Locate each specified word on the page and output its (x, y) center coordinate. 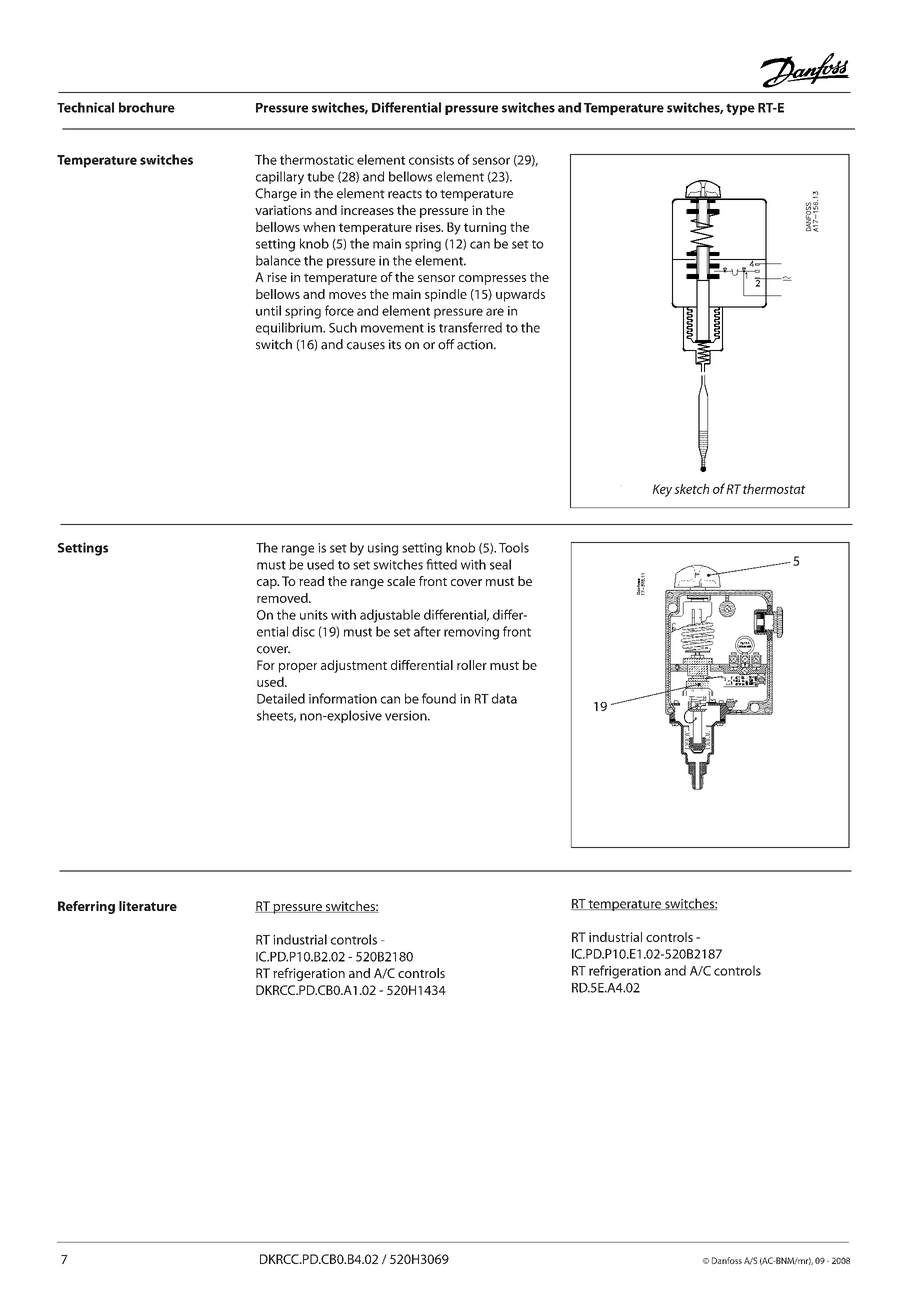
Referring (86, 907)
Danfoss (727, 1260)
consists (431, 160)
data (504, 698)
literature (148, 906)
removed (283, 598)
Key (662, 490)
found (439, 698)
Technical (85, 107)
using (383, 549)
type (740, 109)
